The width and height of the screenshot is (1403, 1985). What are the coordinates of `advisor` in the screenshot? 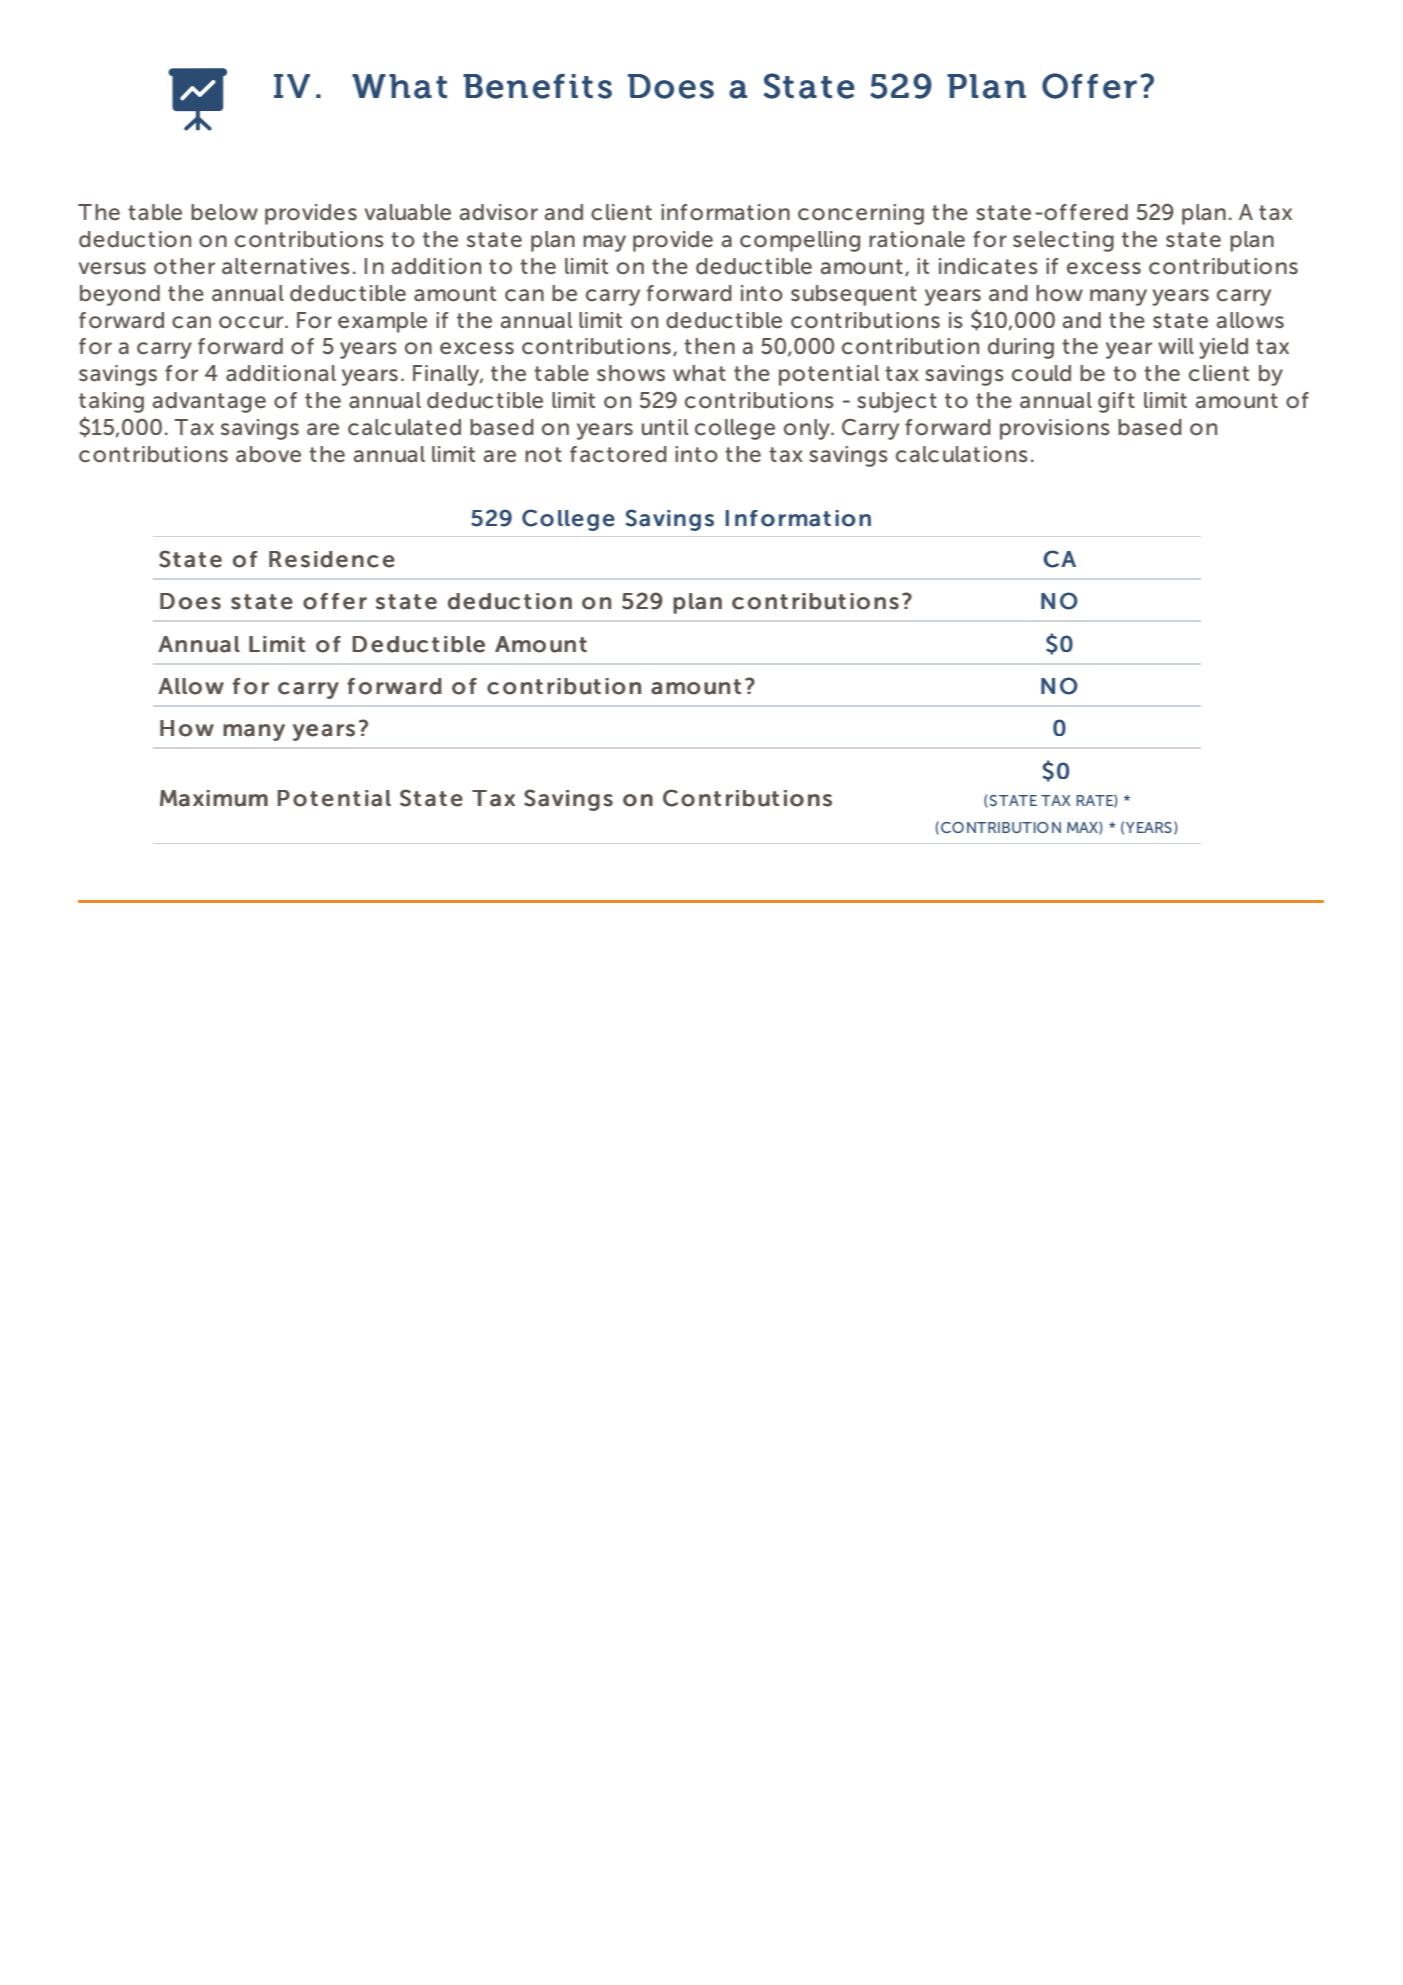 It's located at (499, 212).
